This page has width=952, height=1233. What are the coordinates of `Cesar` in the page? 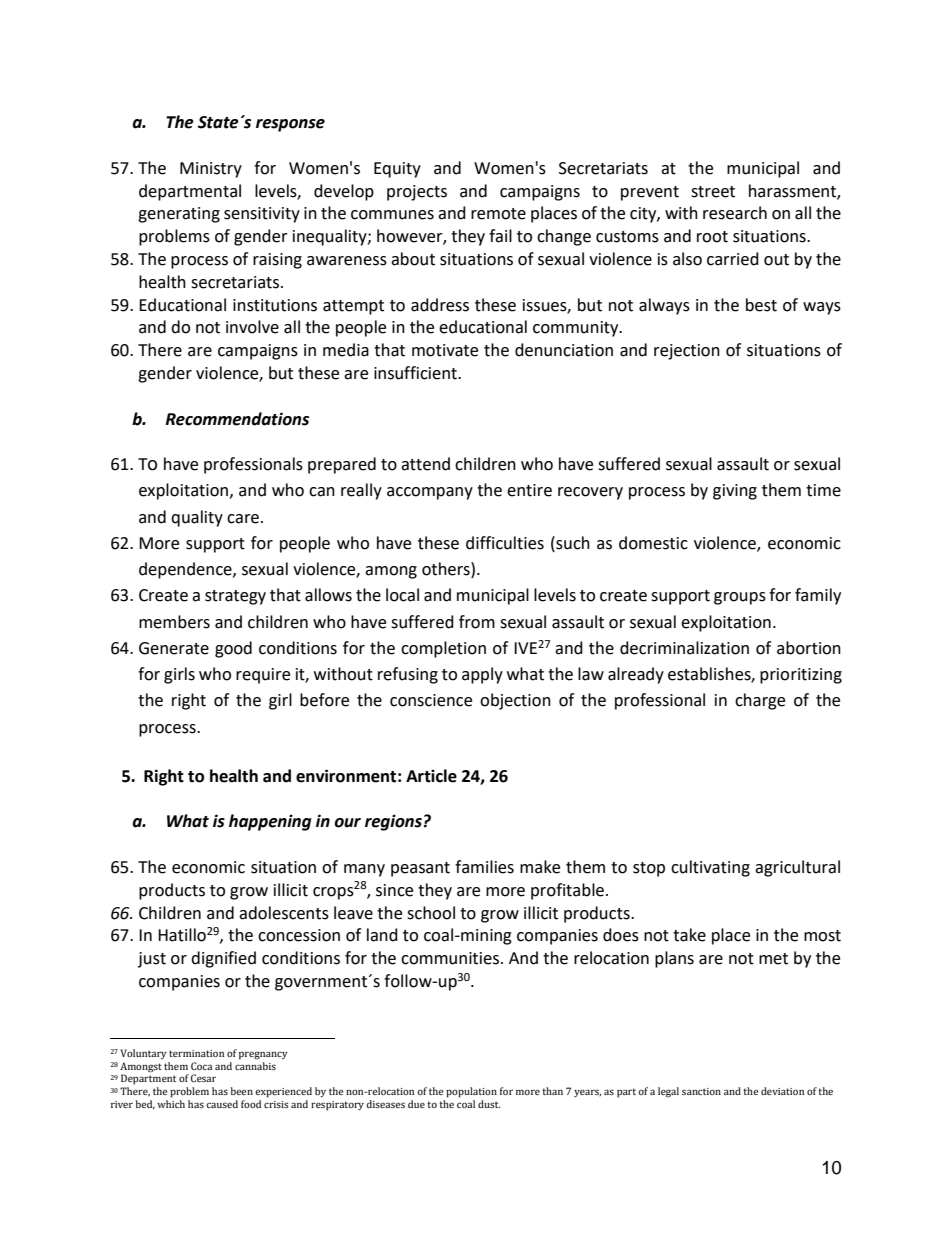 It's located at (203, 1078).
